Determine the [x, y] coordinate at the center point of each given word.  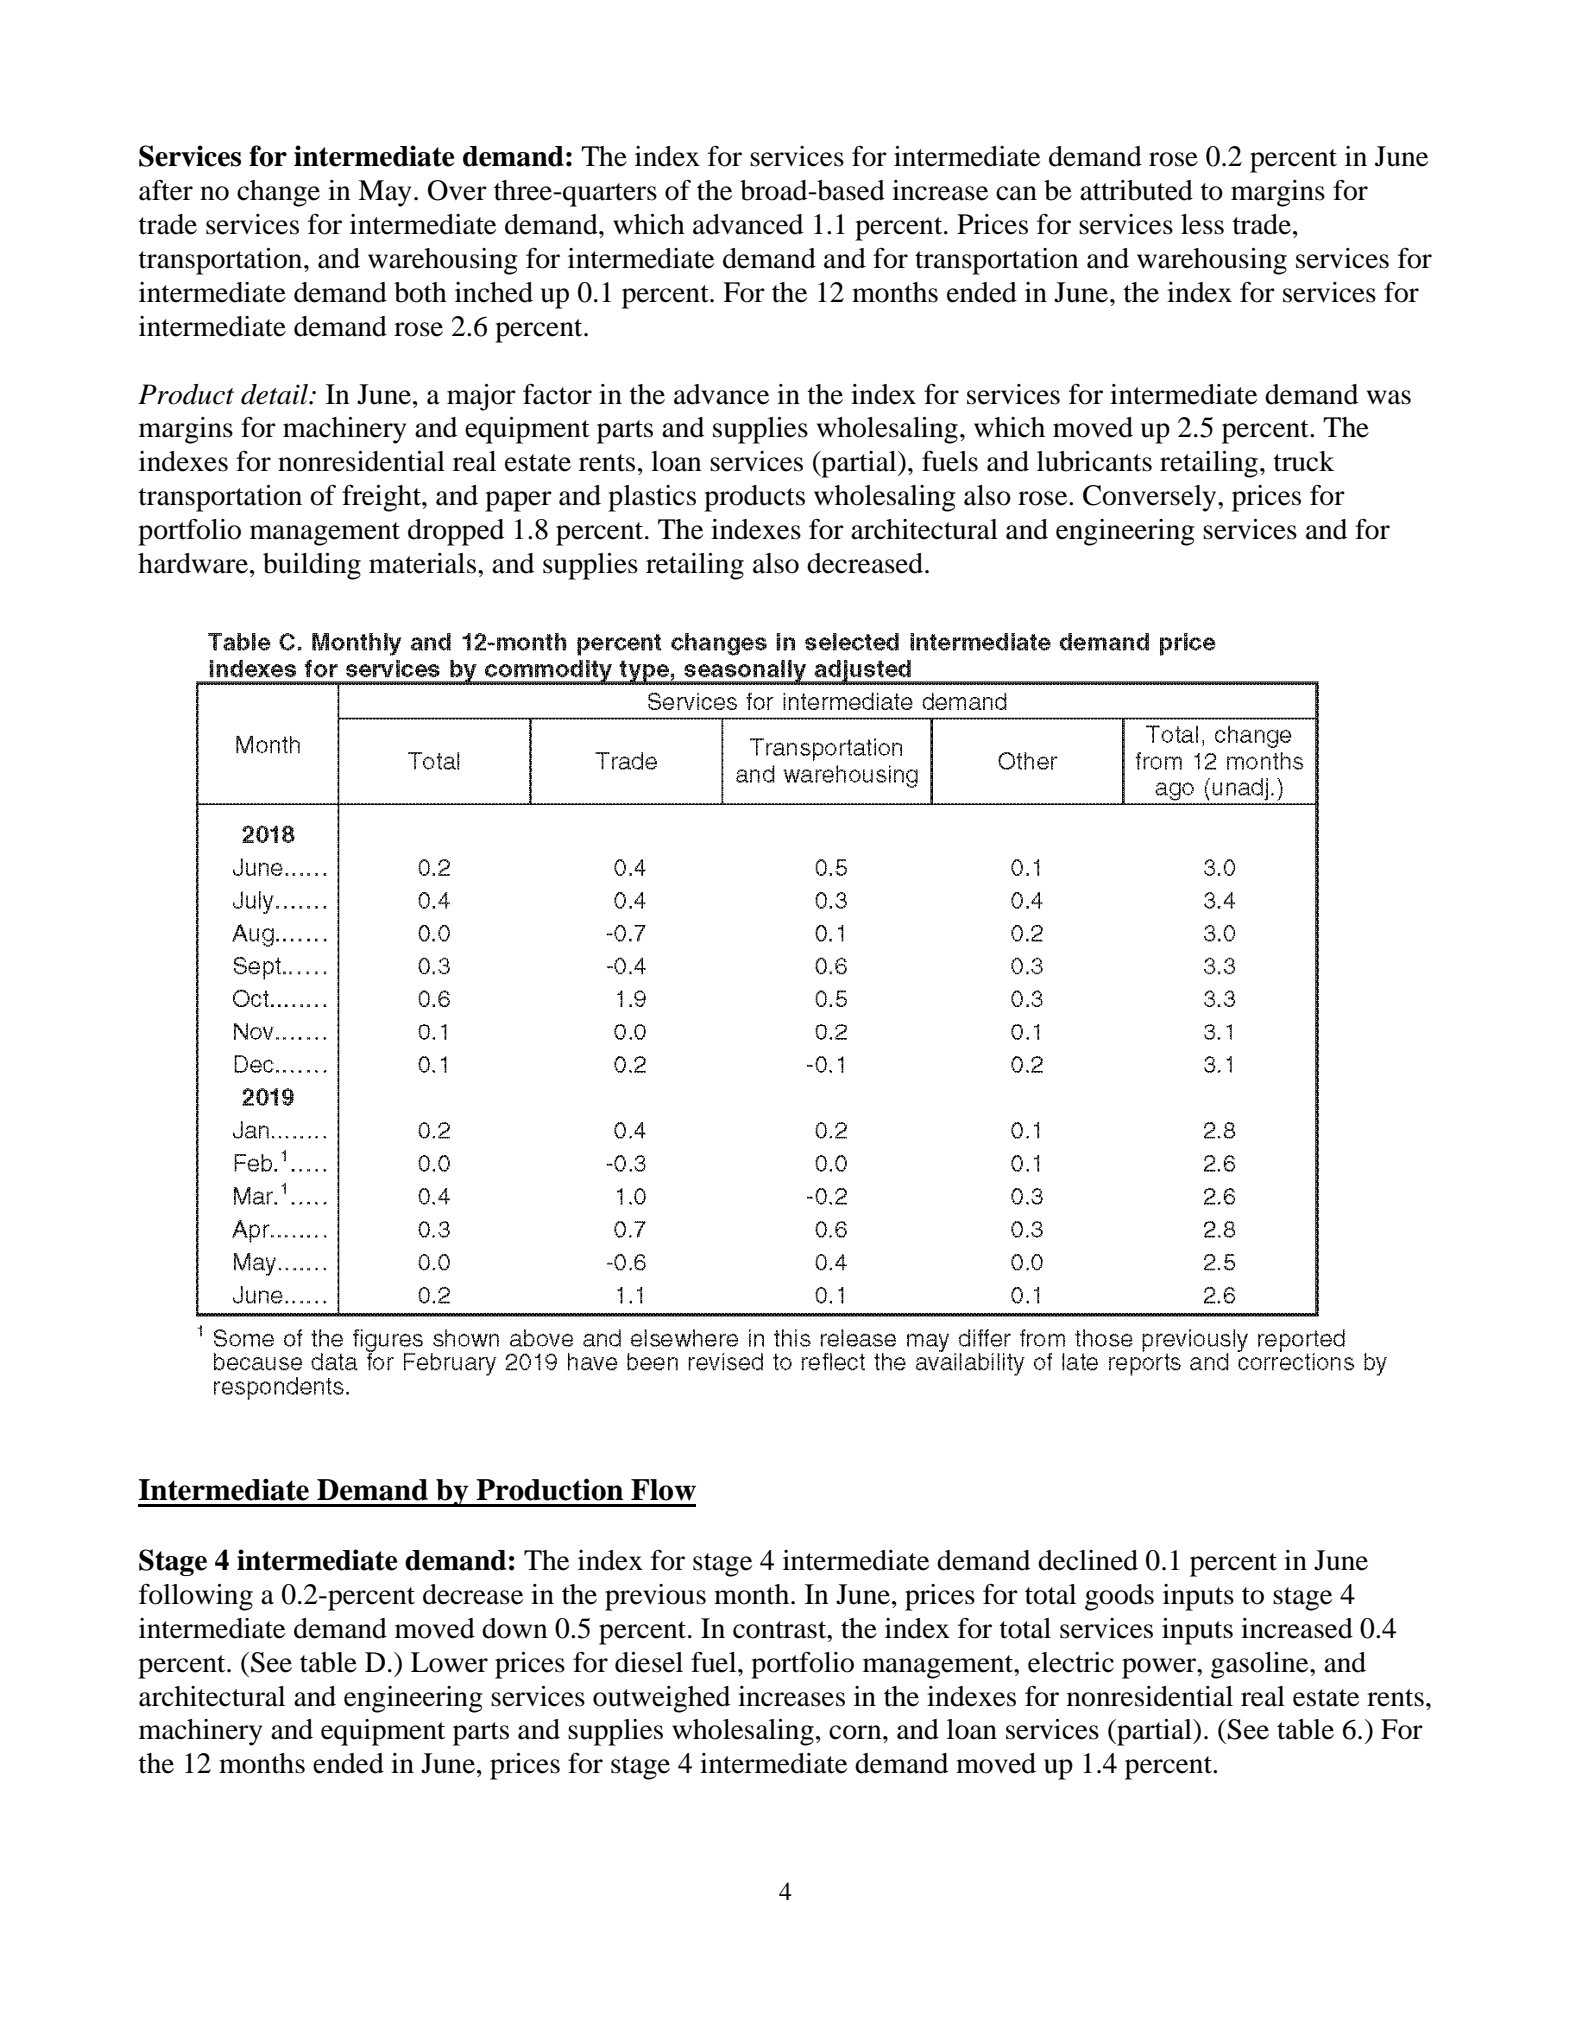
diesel [649, 1662]
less [1202, 224]
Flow [663, 1490]
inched [494, 292]
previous [655, 1597]
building [312, 566]
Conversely [1151, 498]
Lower [449, 1662]
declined [1088, 1560]
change [278, 193]
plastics [652, 498]
